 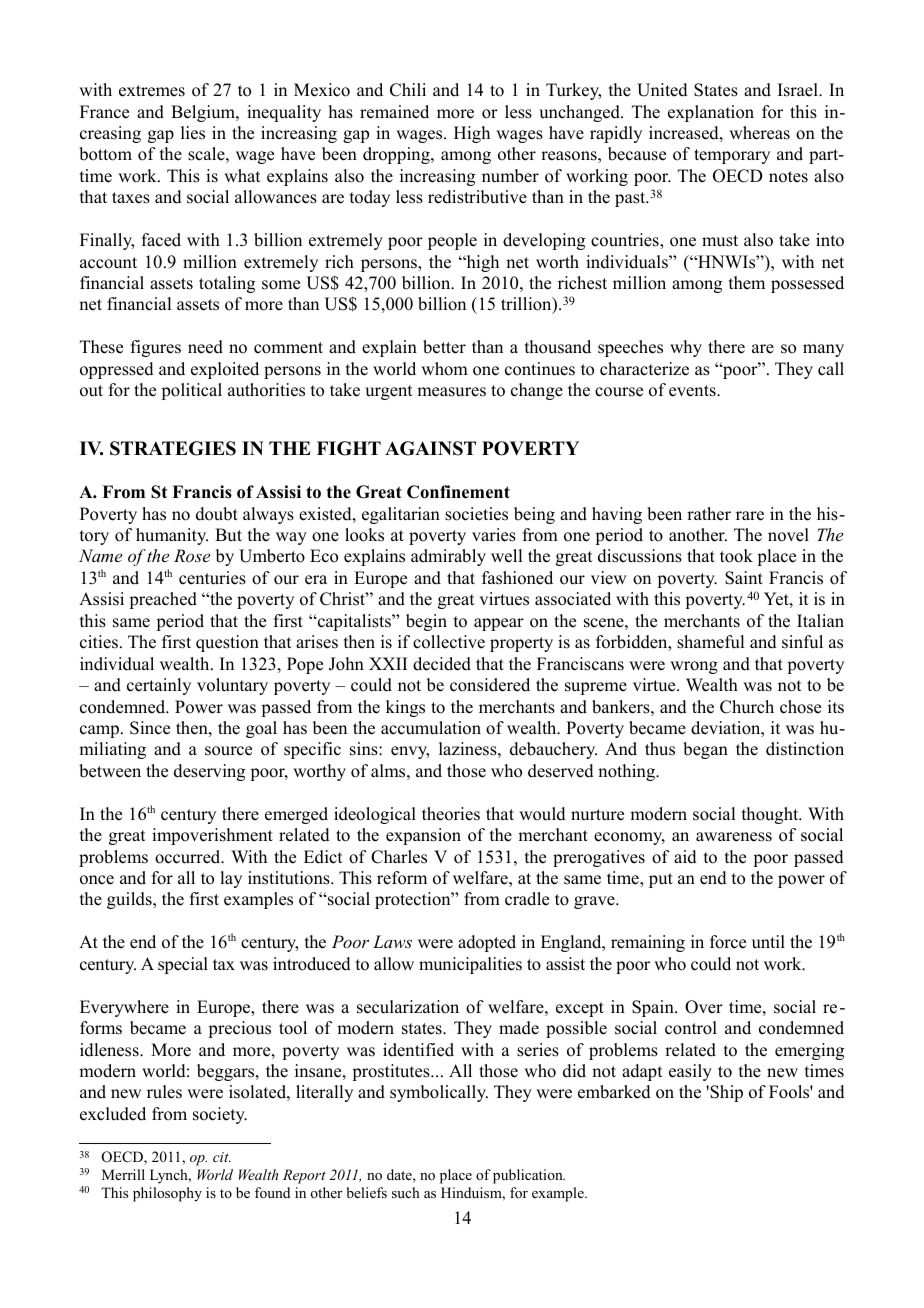 What do you see at coordinates (759, 133) in the image?
I see `whereas` at bounding box center [759, 133].
